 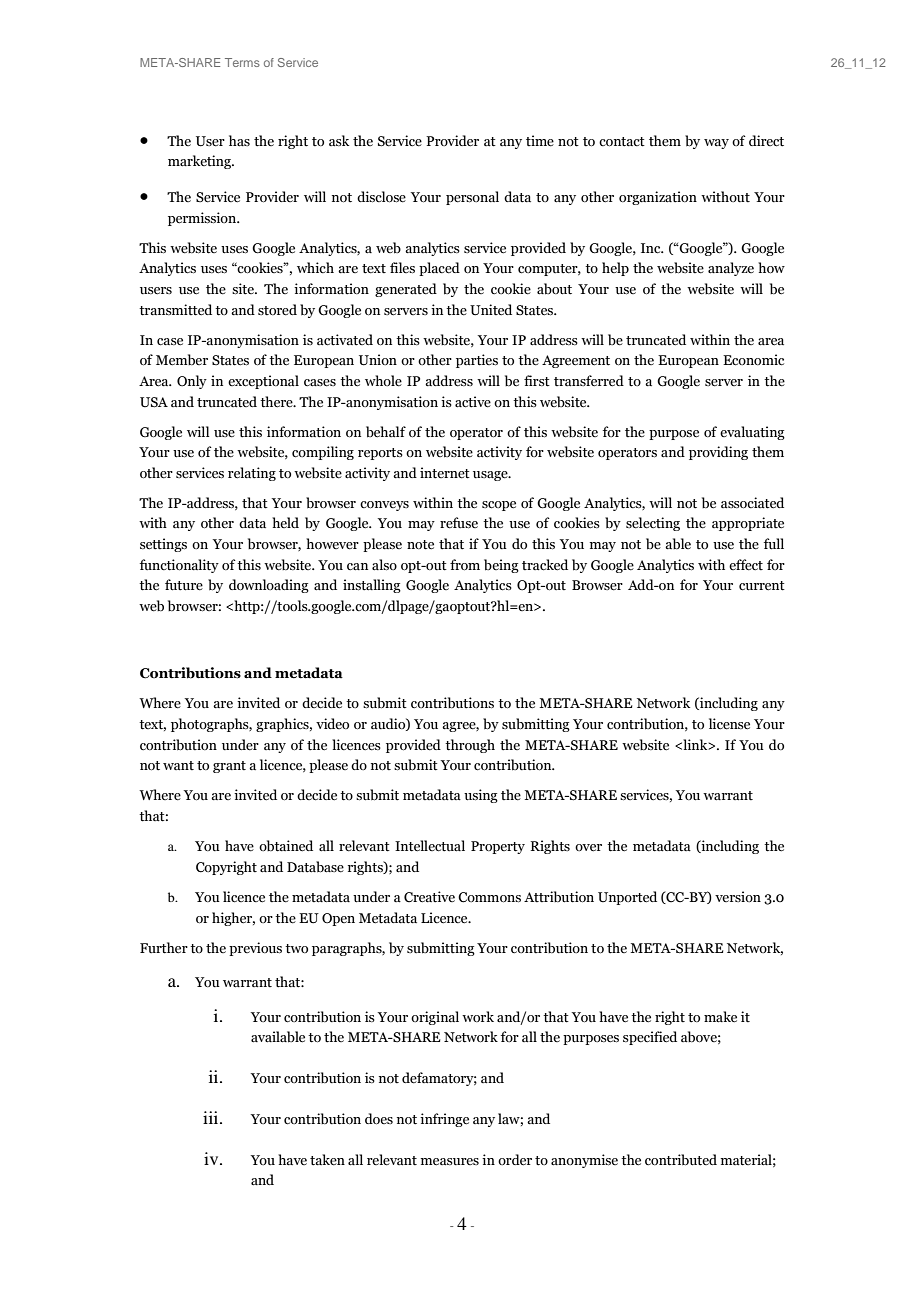 What do you see at coordinates (252, 474) in the screenshot?
I see `relating` at bounding box center [252, 474].
